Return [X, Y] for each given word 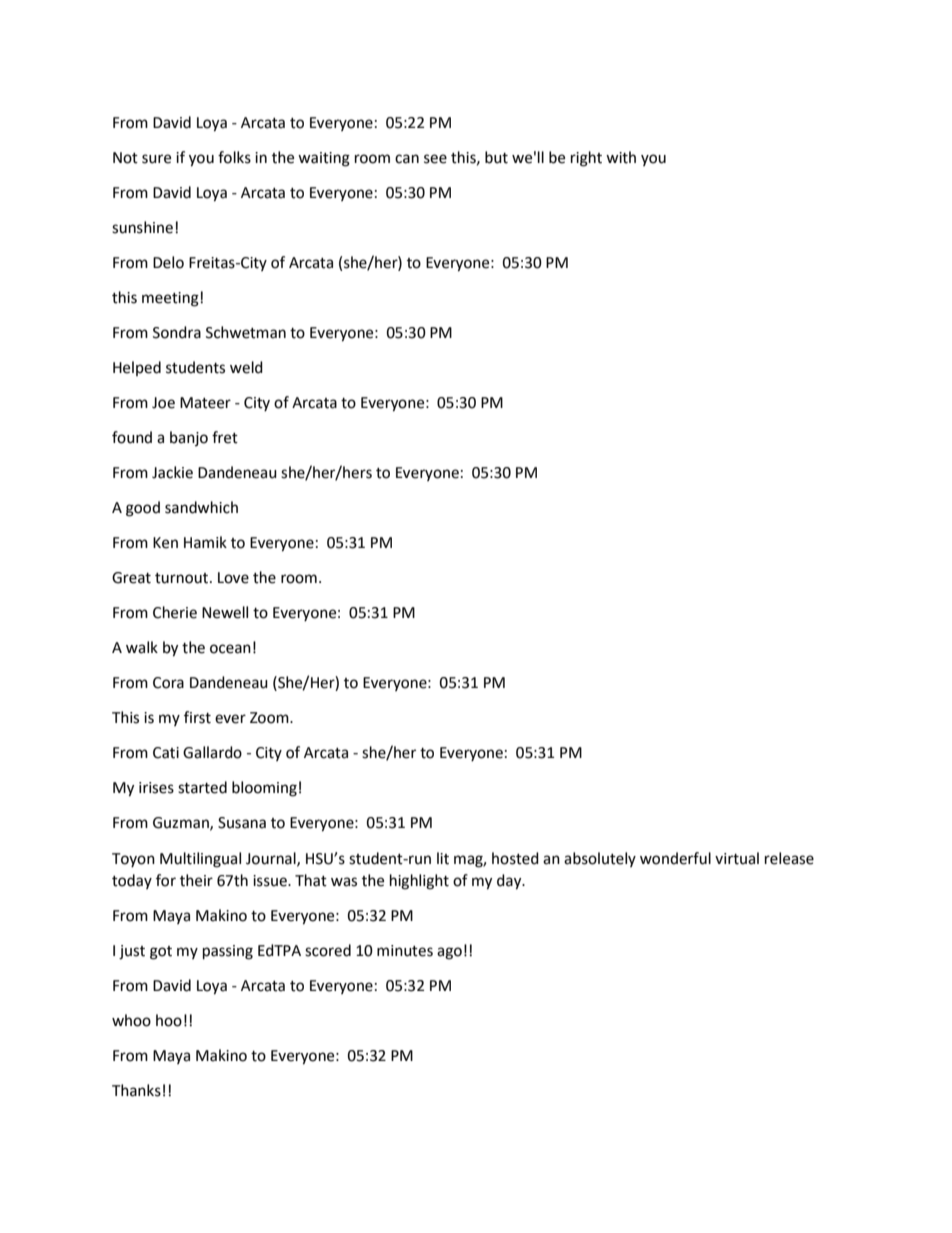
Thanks [136, 1090]
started [202, 787]
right [586, 159]
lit [443, 858]
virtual [737, 858]
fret [225, 437]
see [435, 159]
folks [234, 157]
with [621, 157]
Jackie [172, 472]
